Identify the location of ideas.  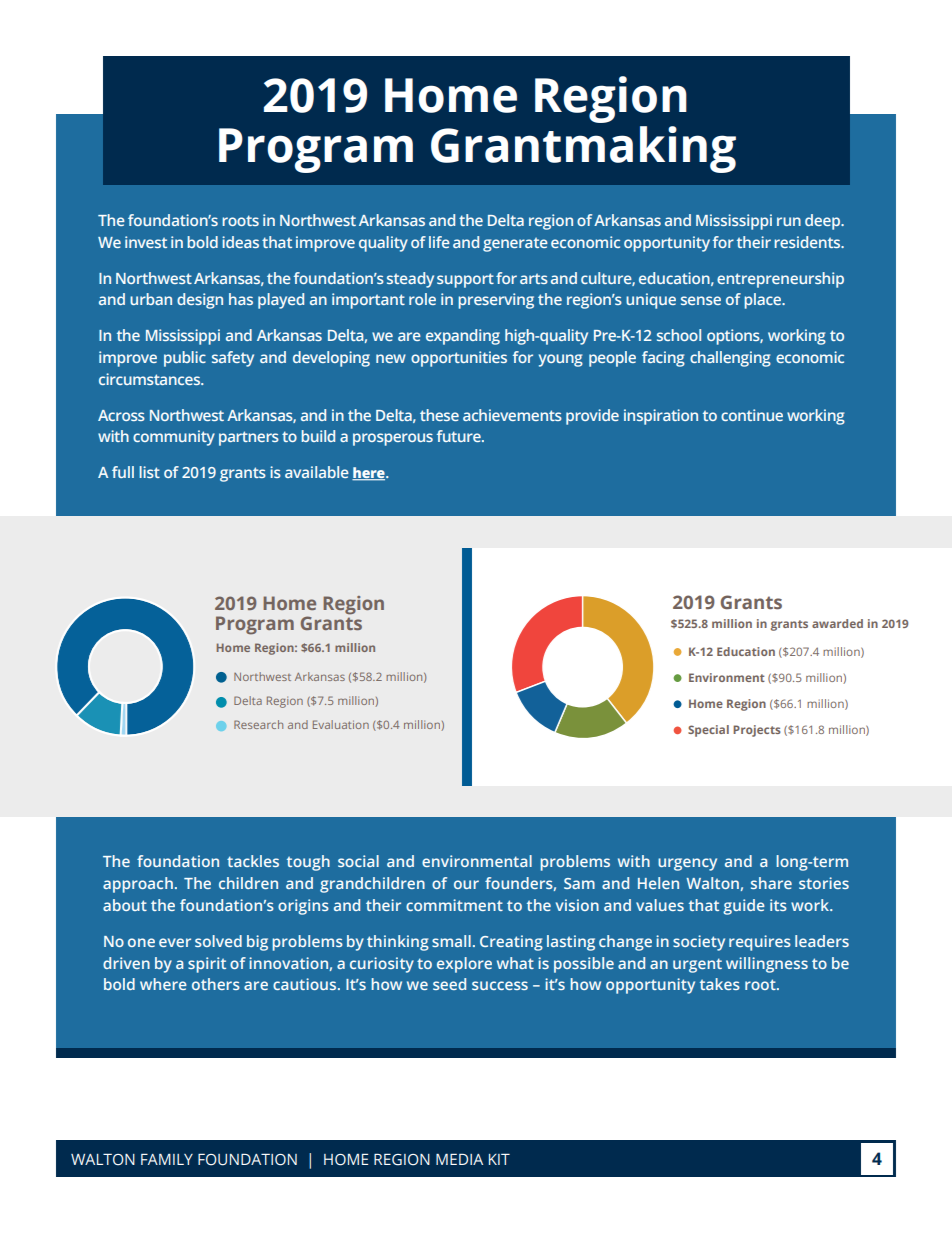
(240, 242).
